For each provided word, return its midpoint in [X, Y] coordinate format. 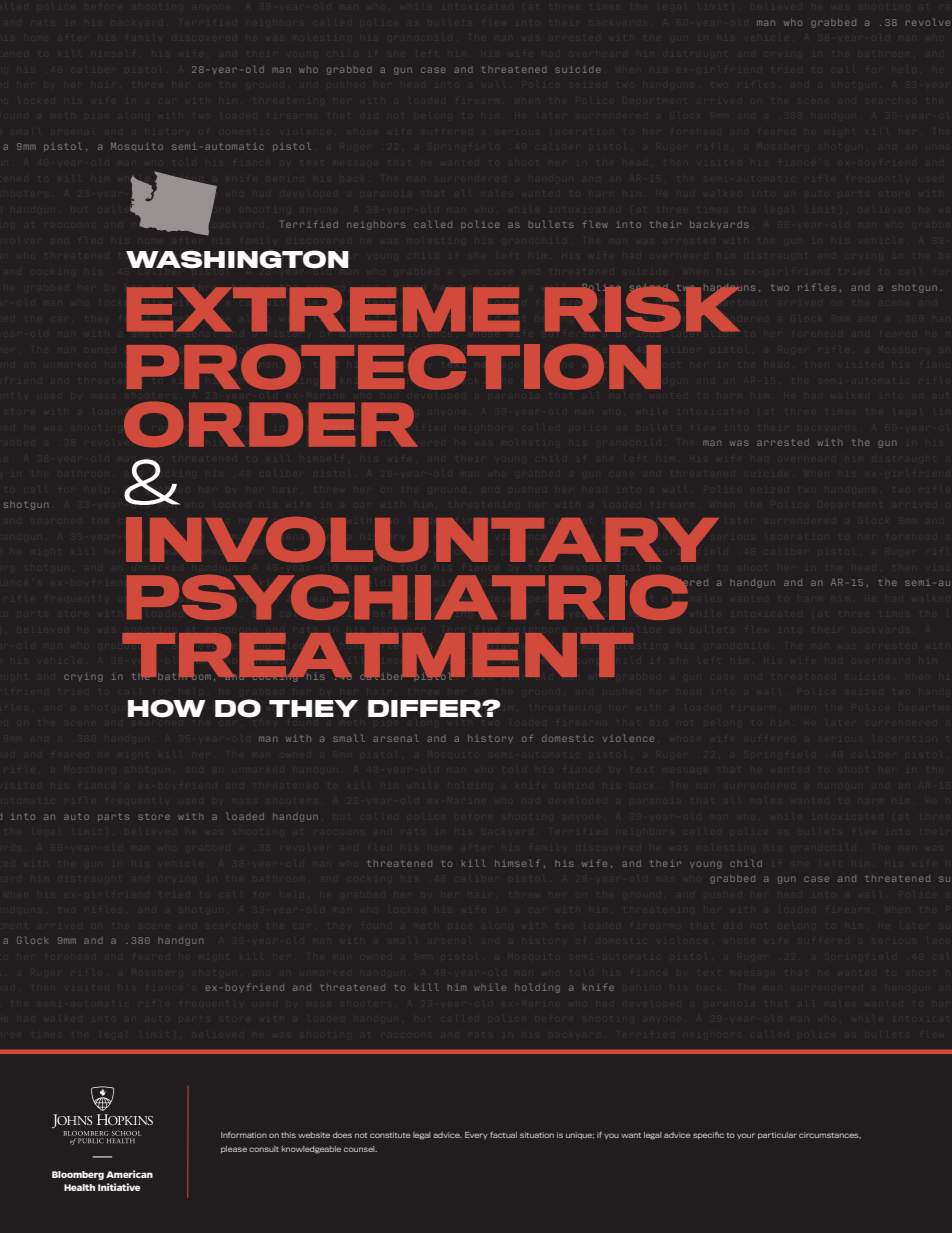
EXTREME [323, 309]
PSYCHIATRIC [407, 597]
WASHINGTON [237, 259]
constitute [390, 1135]
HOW [167, 708]
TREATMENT [376, 656]
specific [708, 1135]
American [129, 1174]
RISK [643, 308]
